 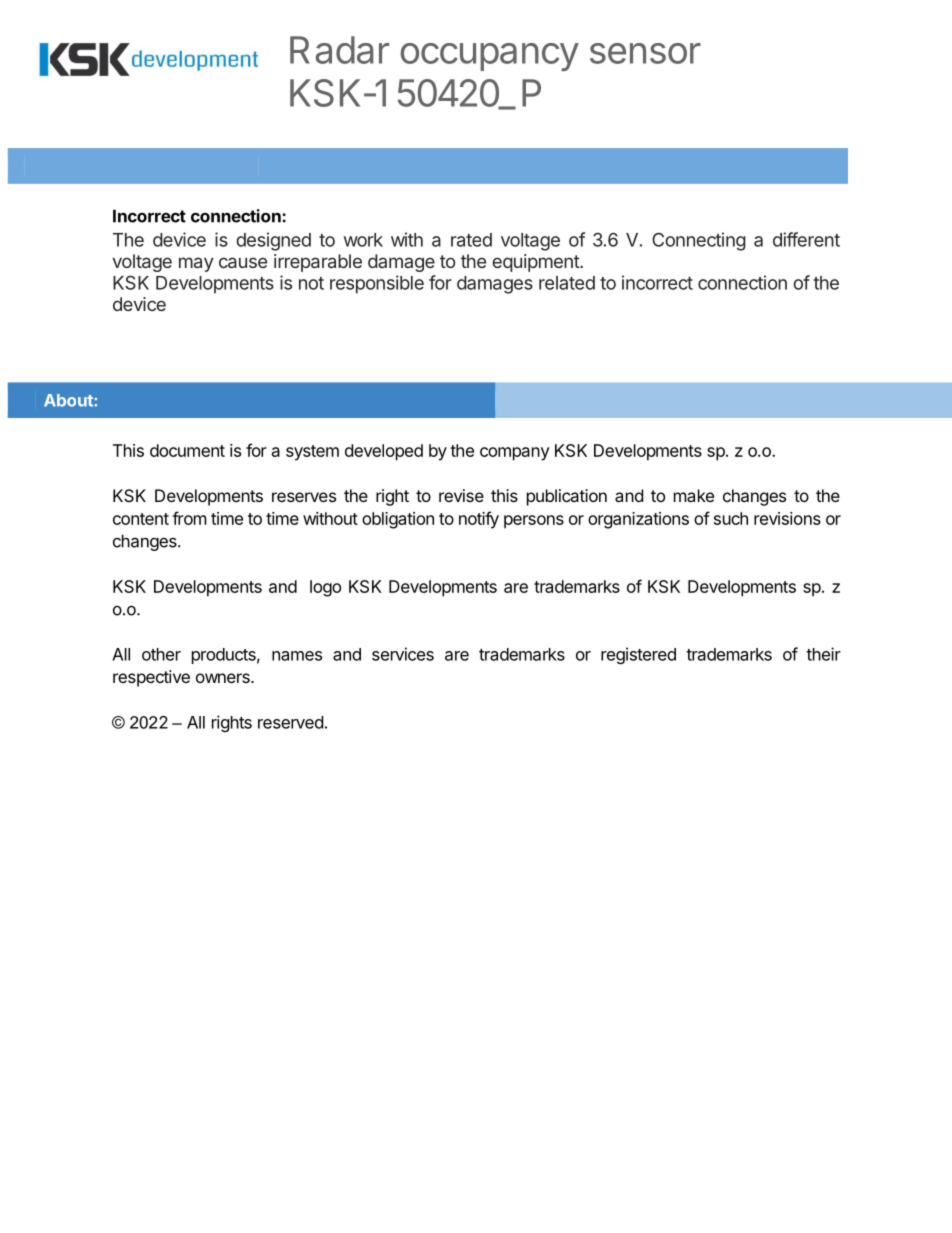 What do you see at coordinates (694, 495) in the document?
I see `make` at bounding box center [694, 495].
